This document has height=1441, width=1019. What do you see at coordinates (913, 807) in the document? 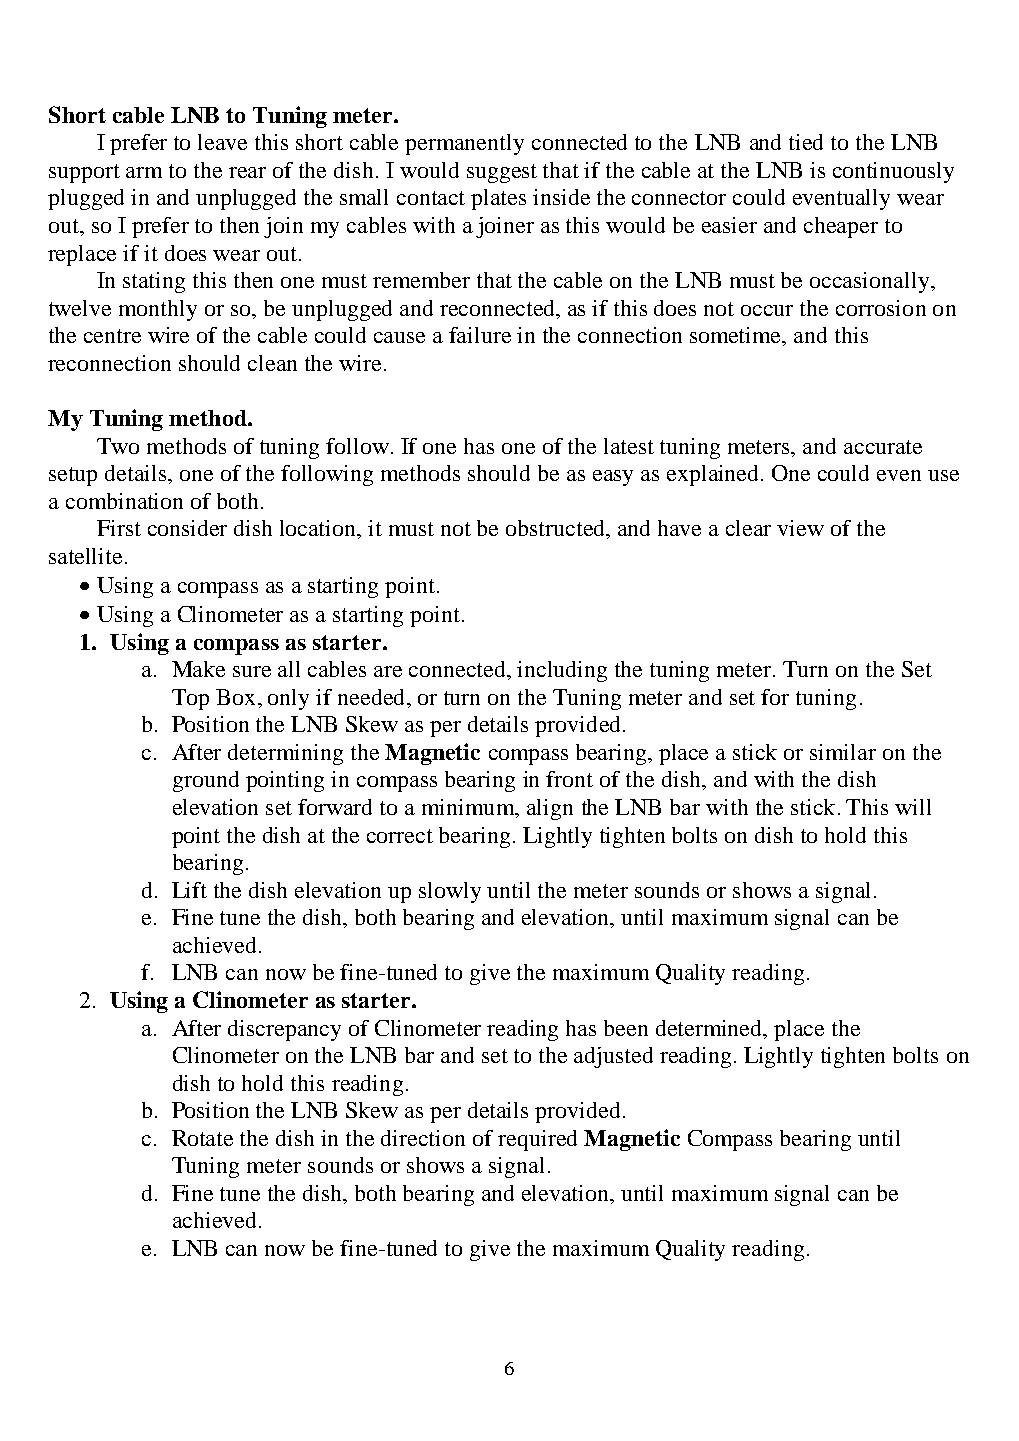
I see `will` at bounding box center [913, 807].
